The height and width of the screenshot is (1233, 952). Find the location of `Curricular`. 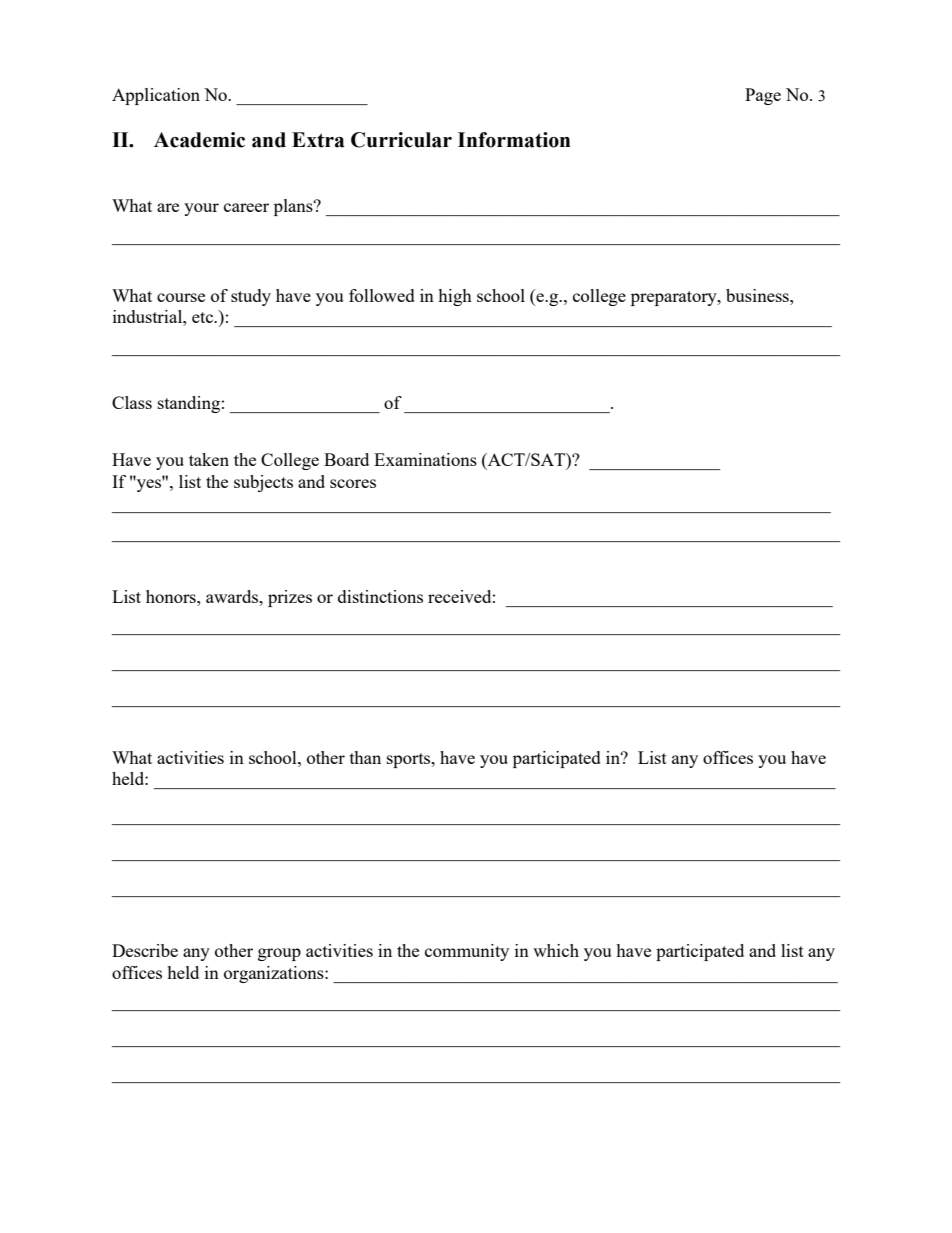

Curricular is located at coordinates (401, 140).
